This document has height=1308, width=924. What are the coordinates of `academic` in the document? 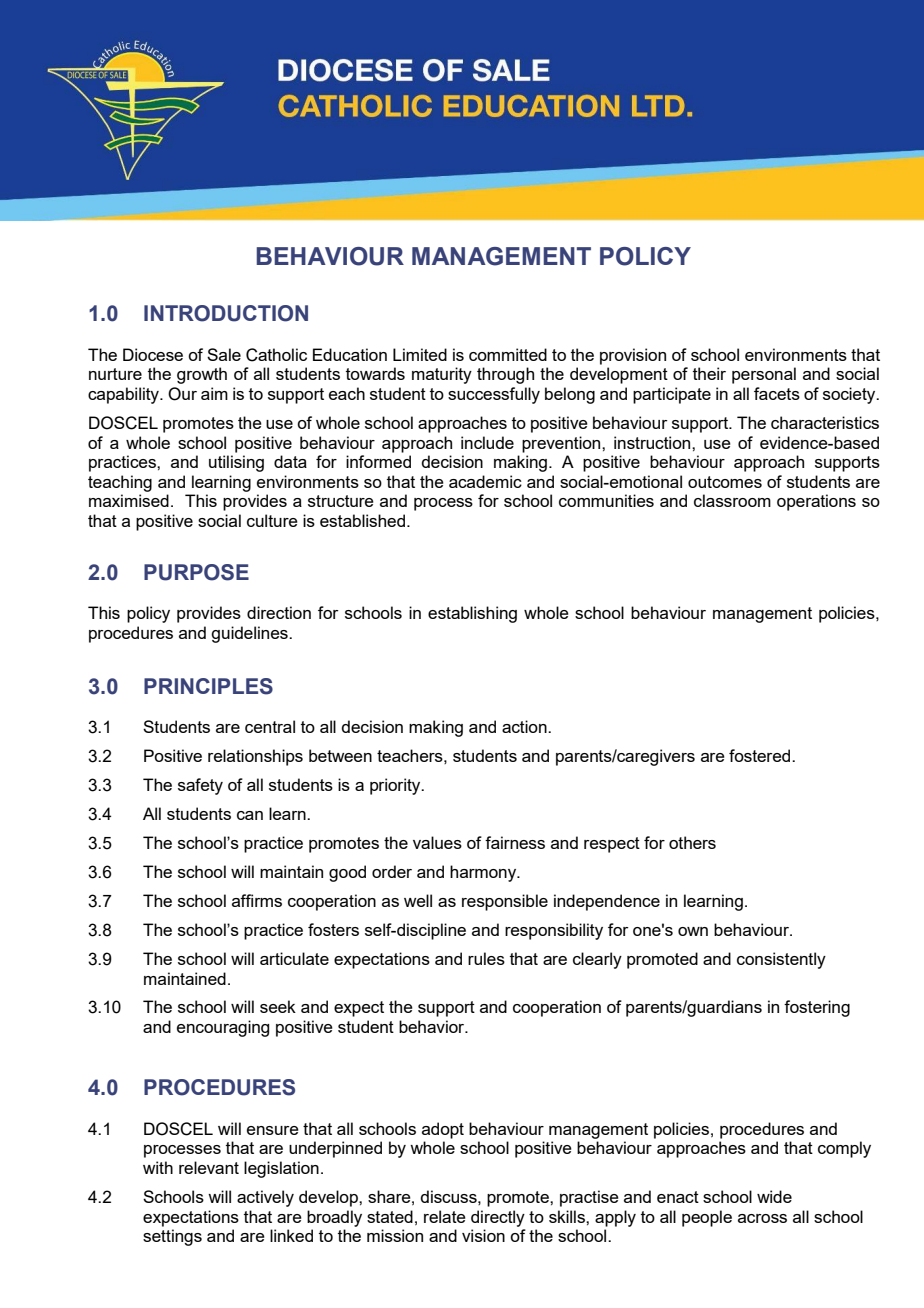 It's located at (485, 481).
